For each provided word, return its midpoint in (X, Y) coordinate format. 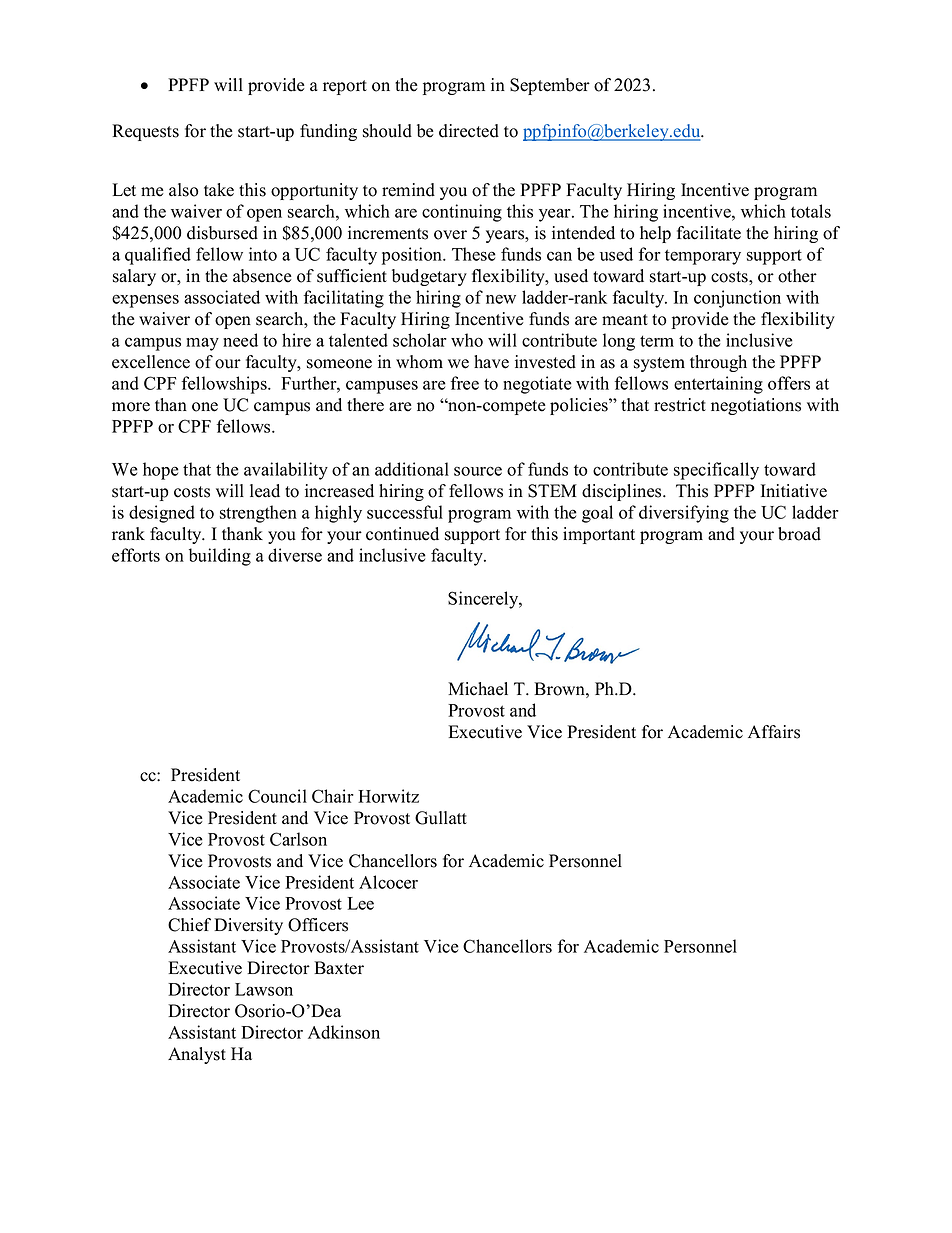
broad (799, 534)
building (220, 557)
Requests (145, 132)
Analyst (197, 1055)
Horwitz (388, 796)
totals (811, 211)
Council (277, 796)
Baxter (339, 968)
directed (469, 131)
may (202, 344)
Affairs (774, 732)
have (491, 362)
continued (402, 534)
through (718, 363)
